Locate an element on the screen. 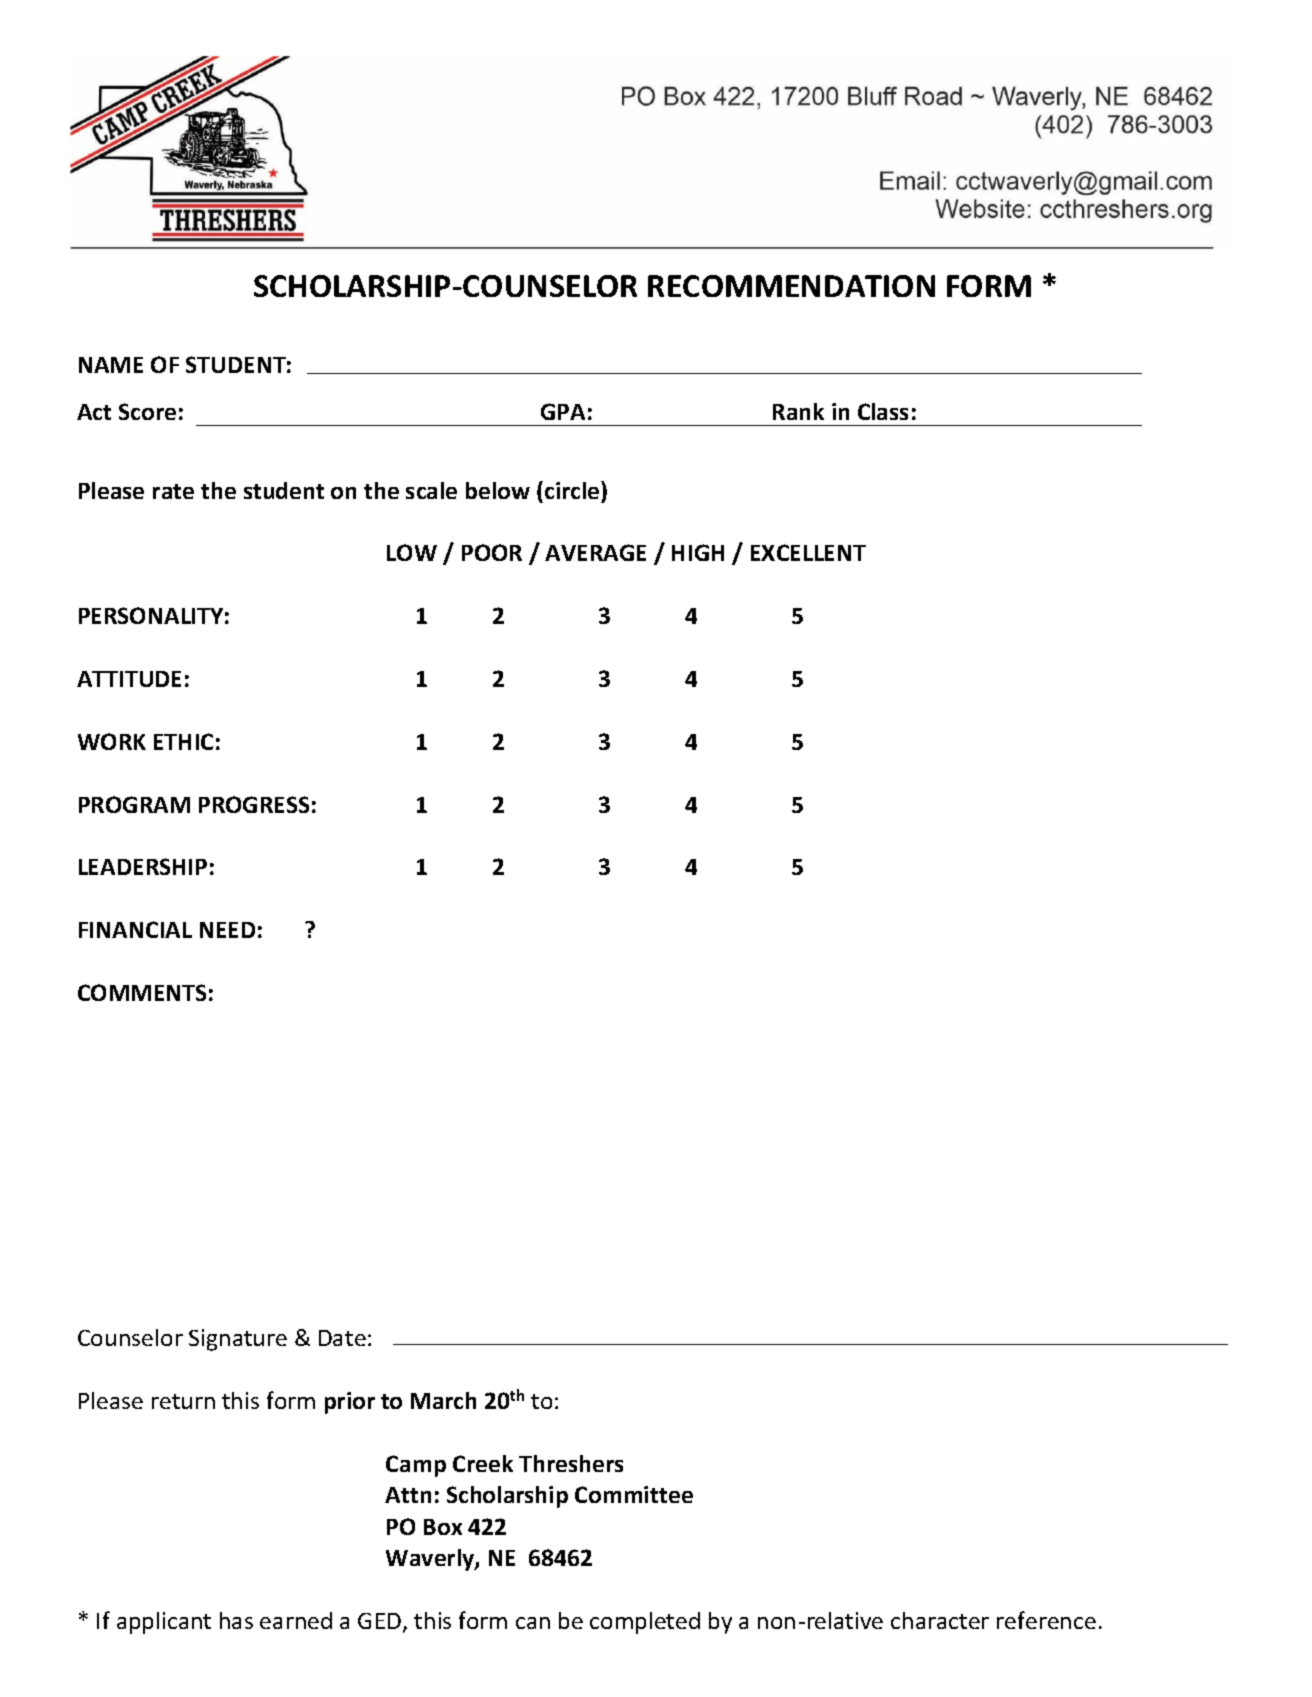 Image resolution: width=1312 pixels, height=1697 pixels. Class is located at coordinates (883, 411).
